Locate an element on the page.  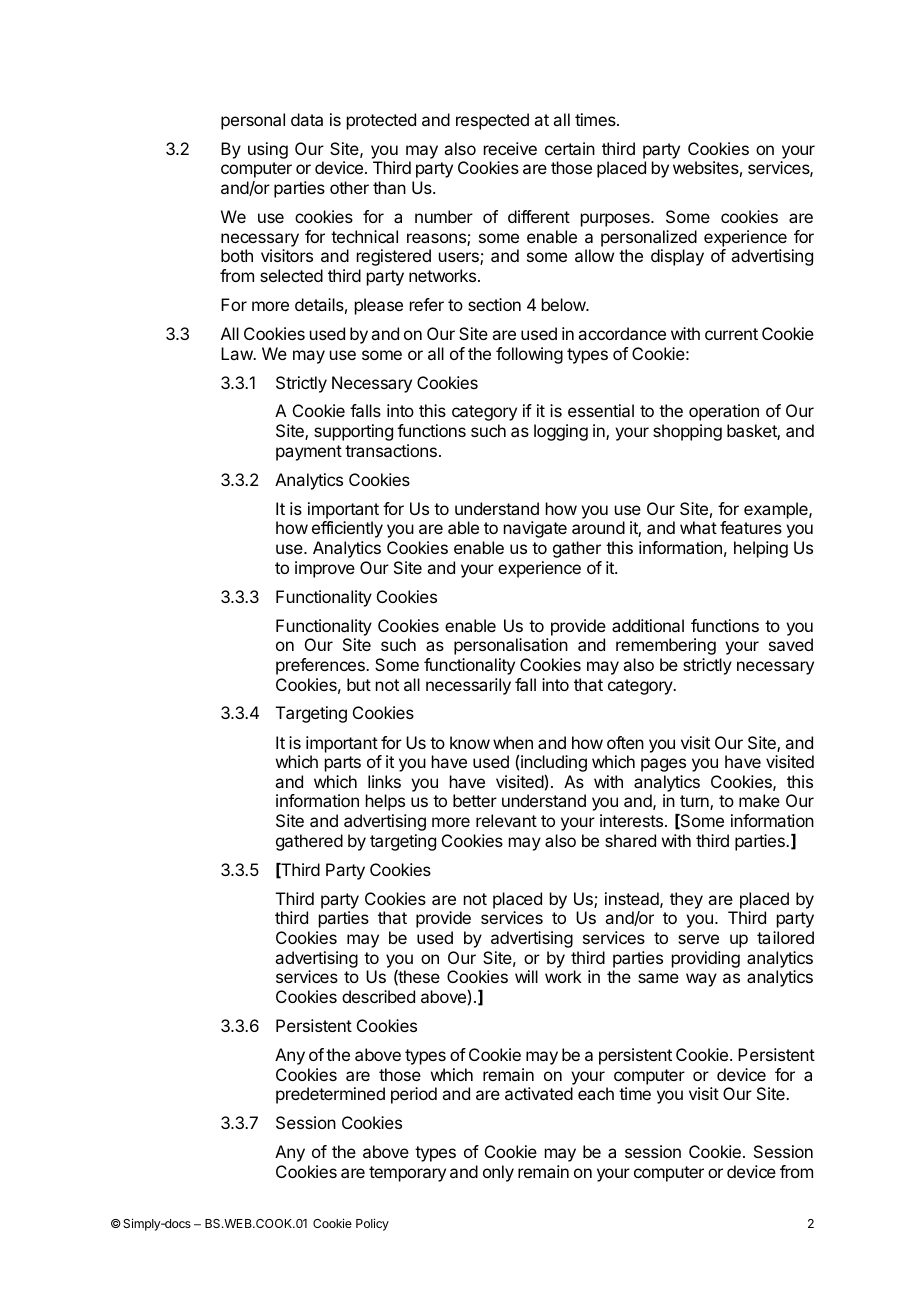
but is located at coordinates (359, 684).
